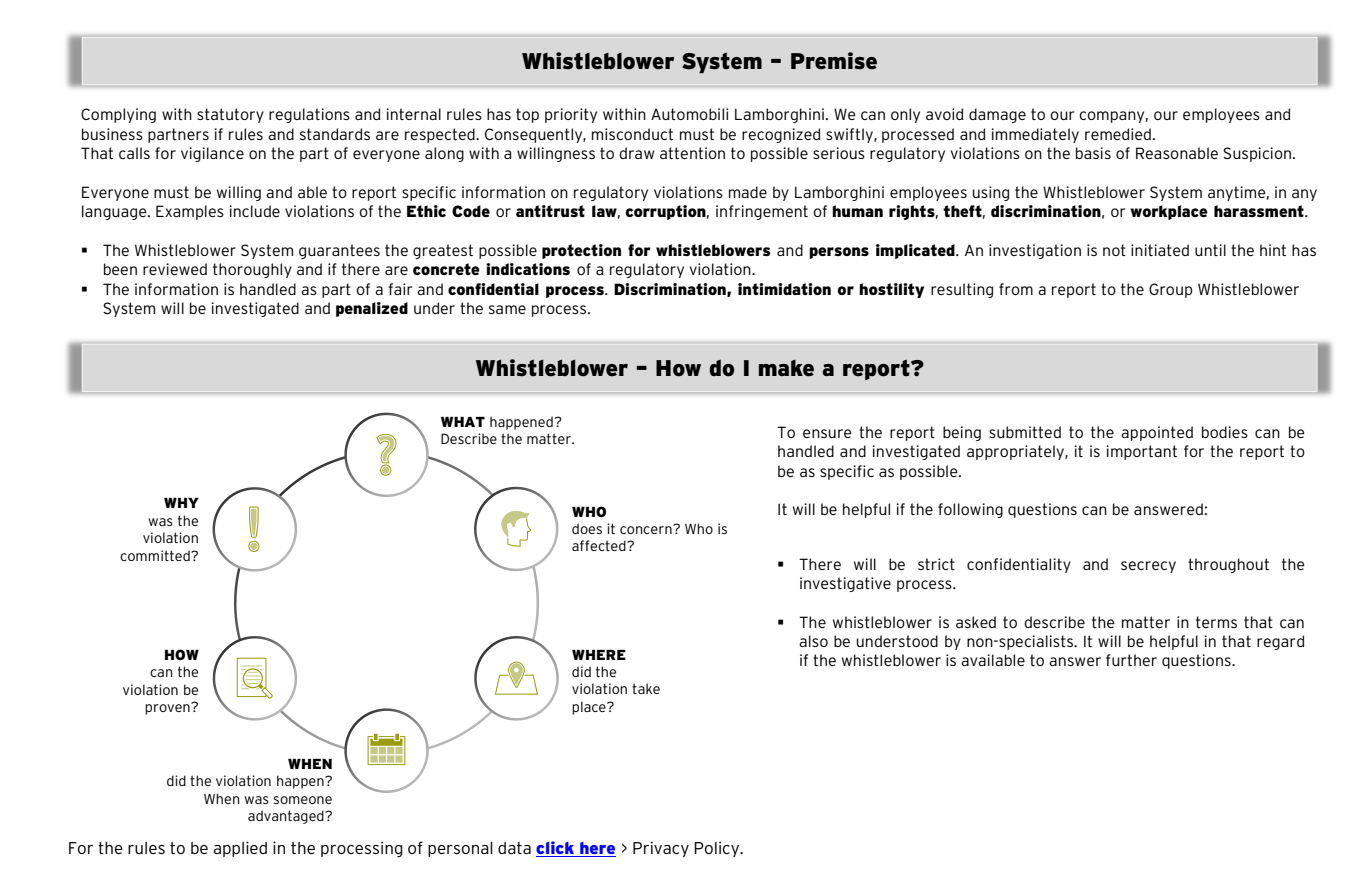 This screenshot has height=871, width=1372. What do you see at coordinates (718, 849) in the screenshot?
I see `Policy` at bounding box center [718, 849].
